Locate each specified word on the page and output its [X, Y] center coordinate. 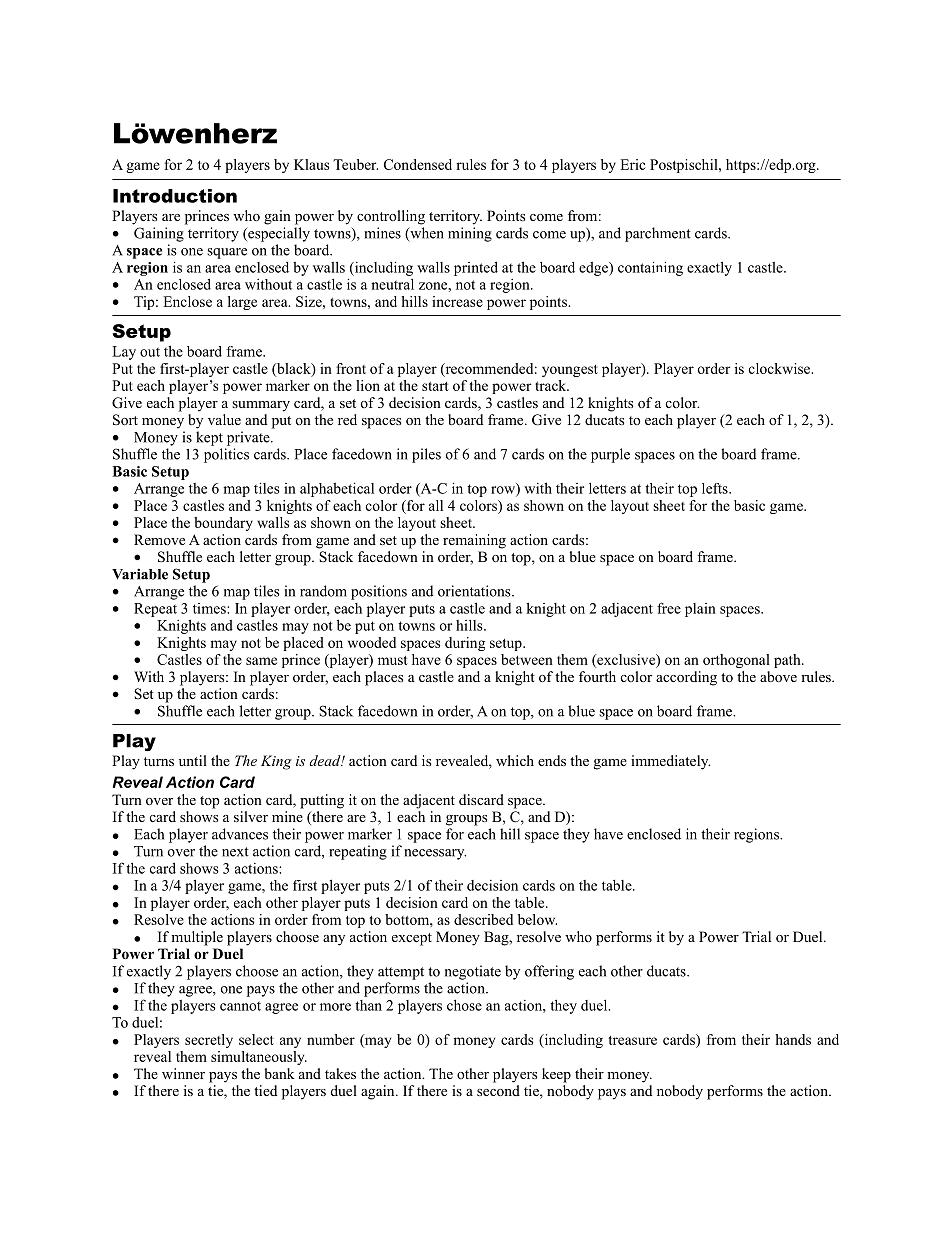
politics [226, 455]
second [498, 1090]
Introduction [175, 196]
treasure [633, 1040]
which [515, 760]
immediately [670, 762]
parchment [658, 234]
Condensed [418, 164]
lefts [716, 488]
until [193, 760]
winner [183, 1073]
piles [426, 455]
